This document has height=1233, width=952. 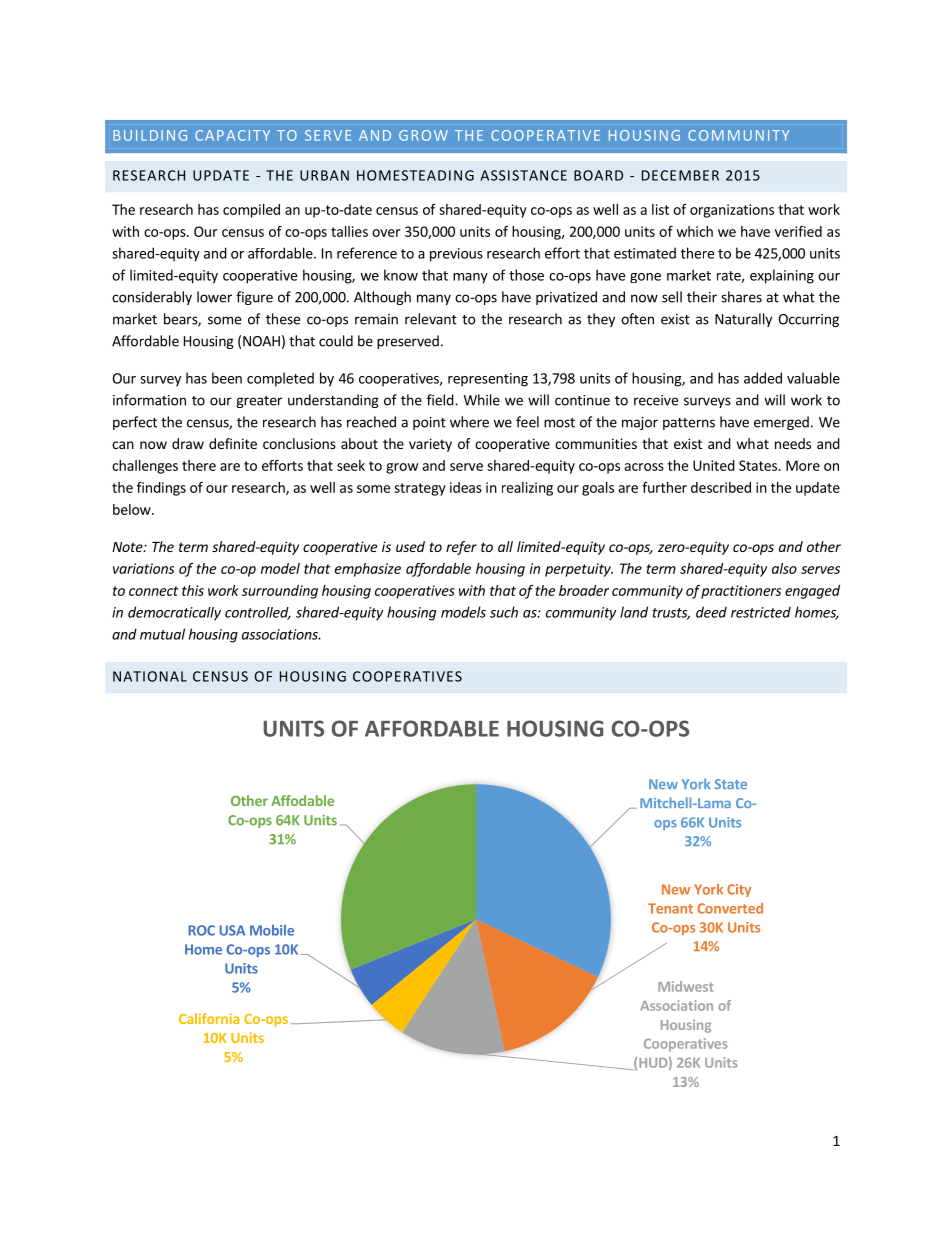 What do you see at coordinates (680, 175) in the document?
I see `DECEMBER` at bounding box center [680, 175].
